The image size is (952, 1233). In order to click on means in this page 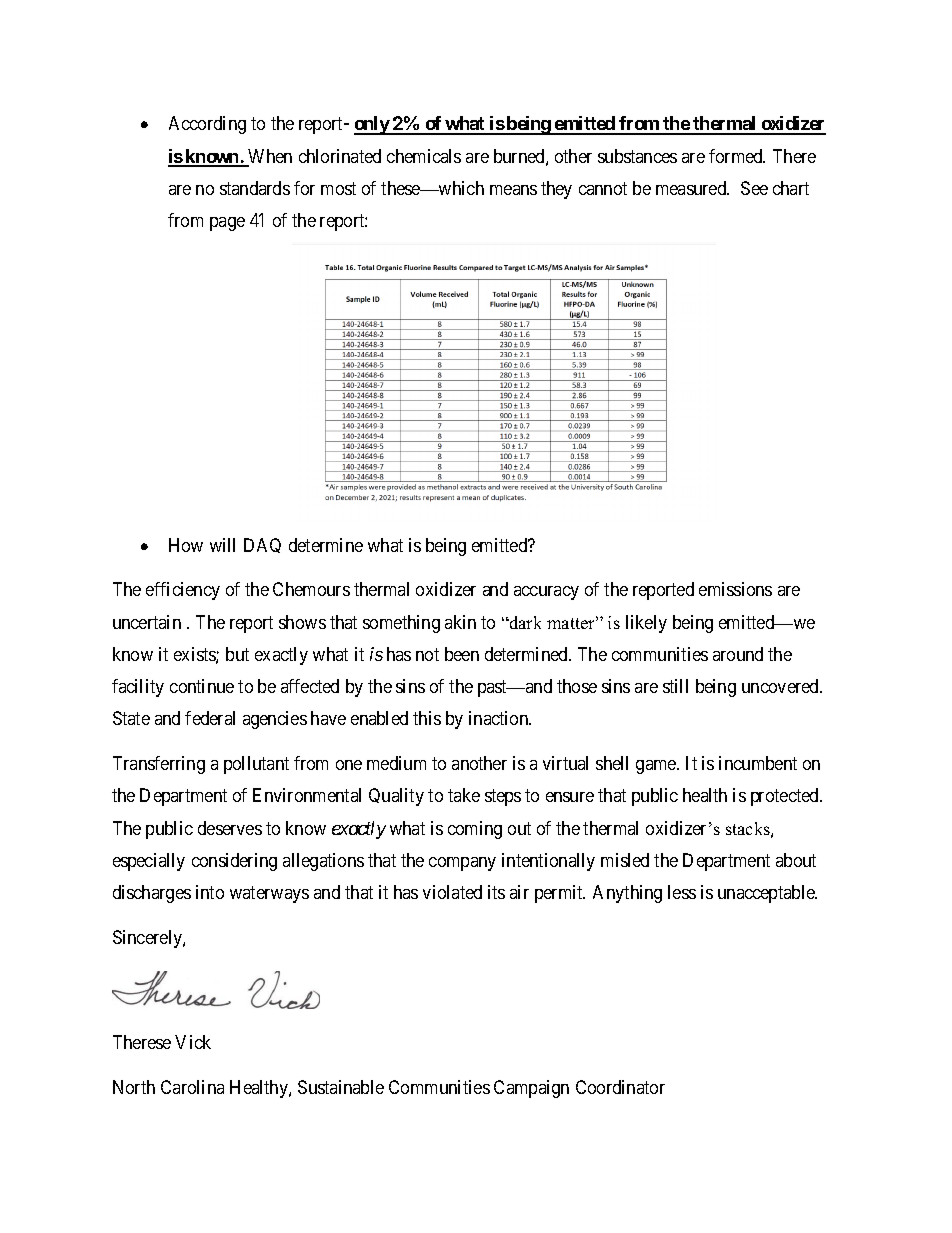, I will do `click(513, 190)`.
